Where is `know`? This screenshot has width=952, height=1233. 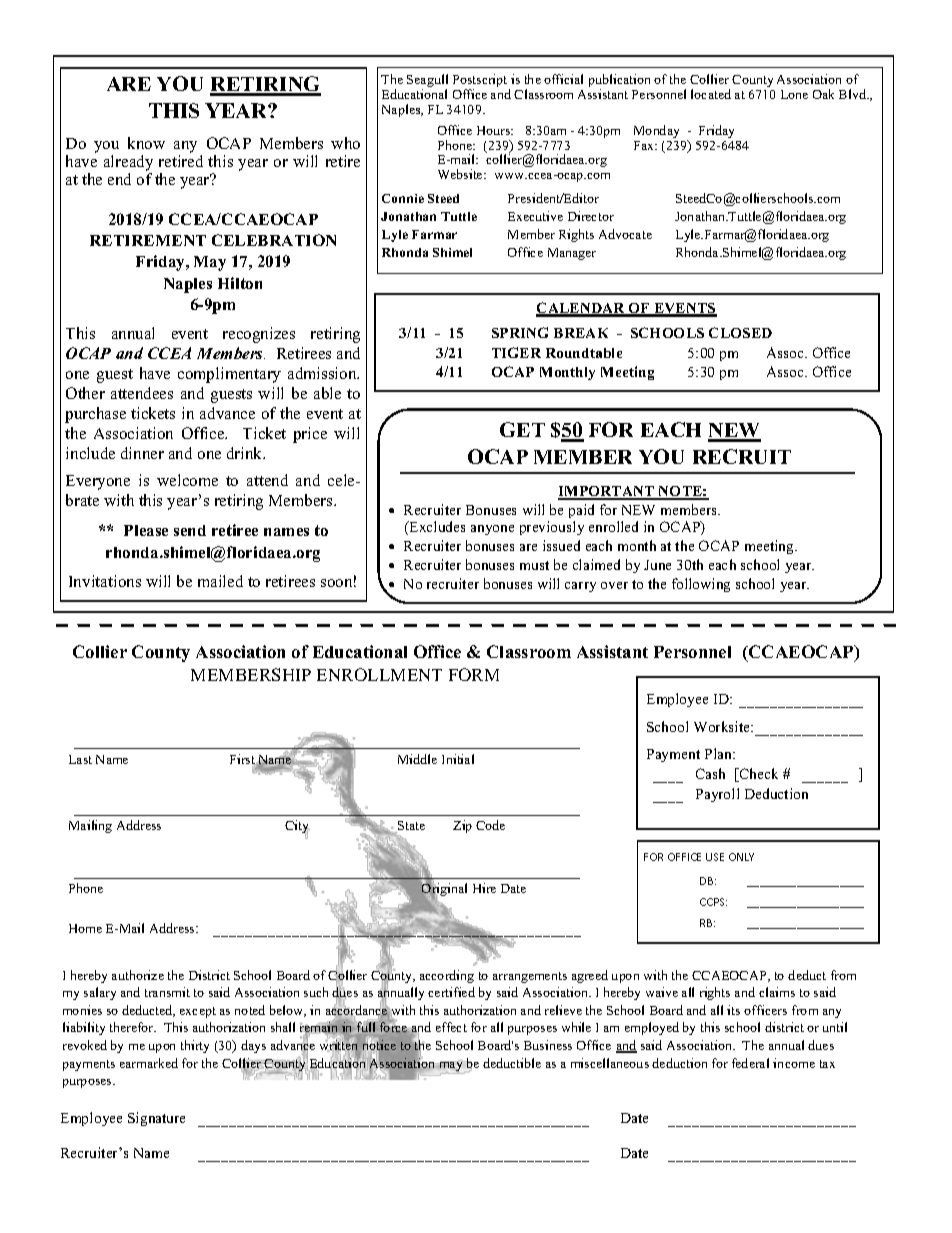 know is located at coordinates (146, 143).
